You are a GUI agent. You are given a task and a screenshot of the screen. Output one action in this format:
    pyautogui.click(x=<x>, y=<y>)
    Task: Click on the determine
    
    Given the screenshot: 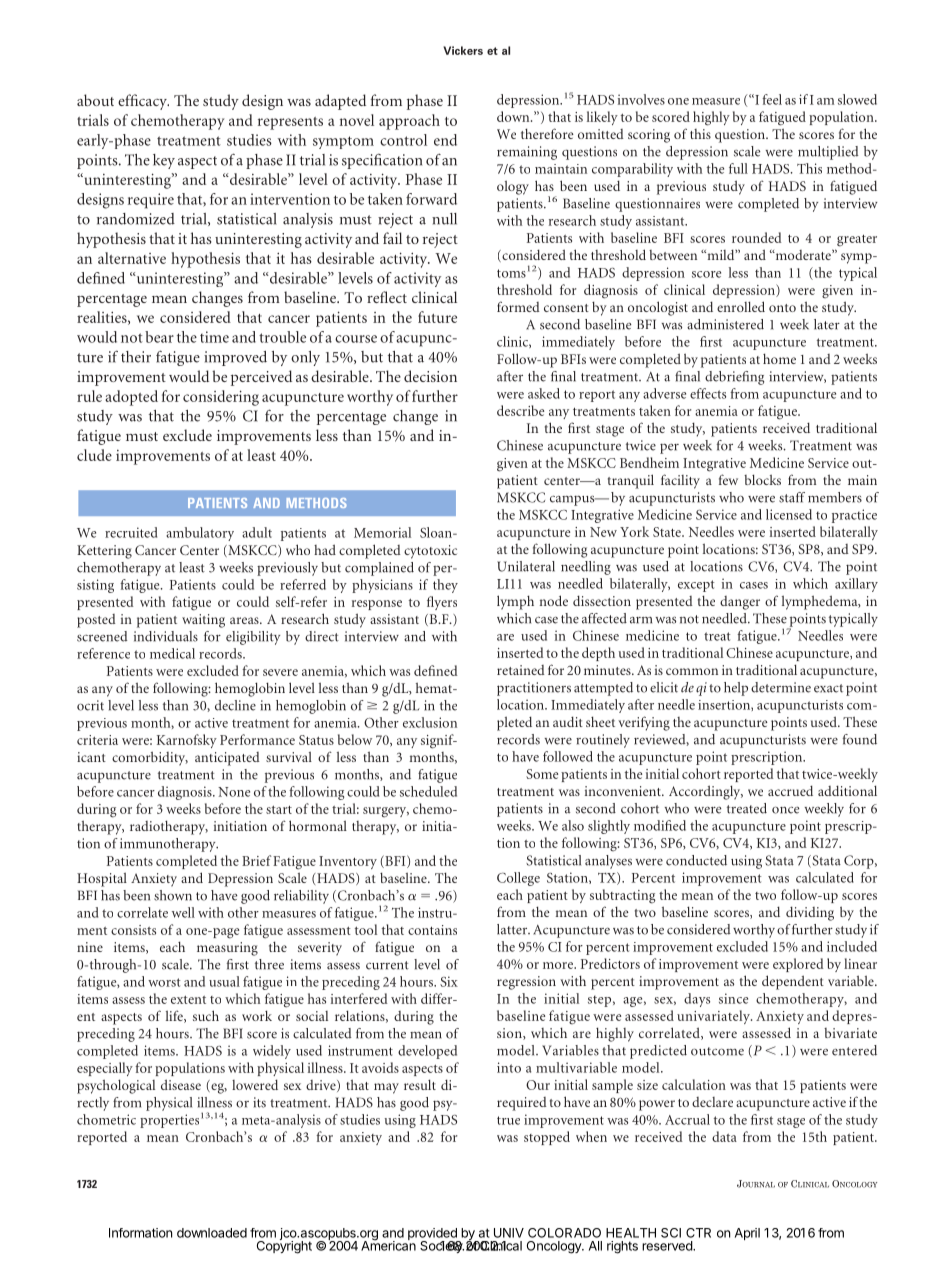 What is the action you would take?
    pyautogui.click(x=781, y=687)
